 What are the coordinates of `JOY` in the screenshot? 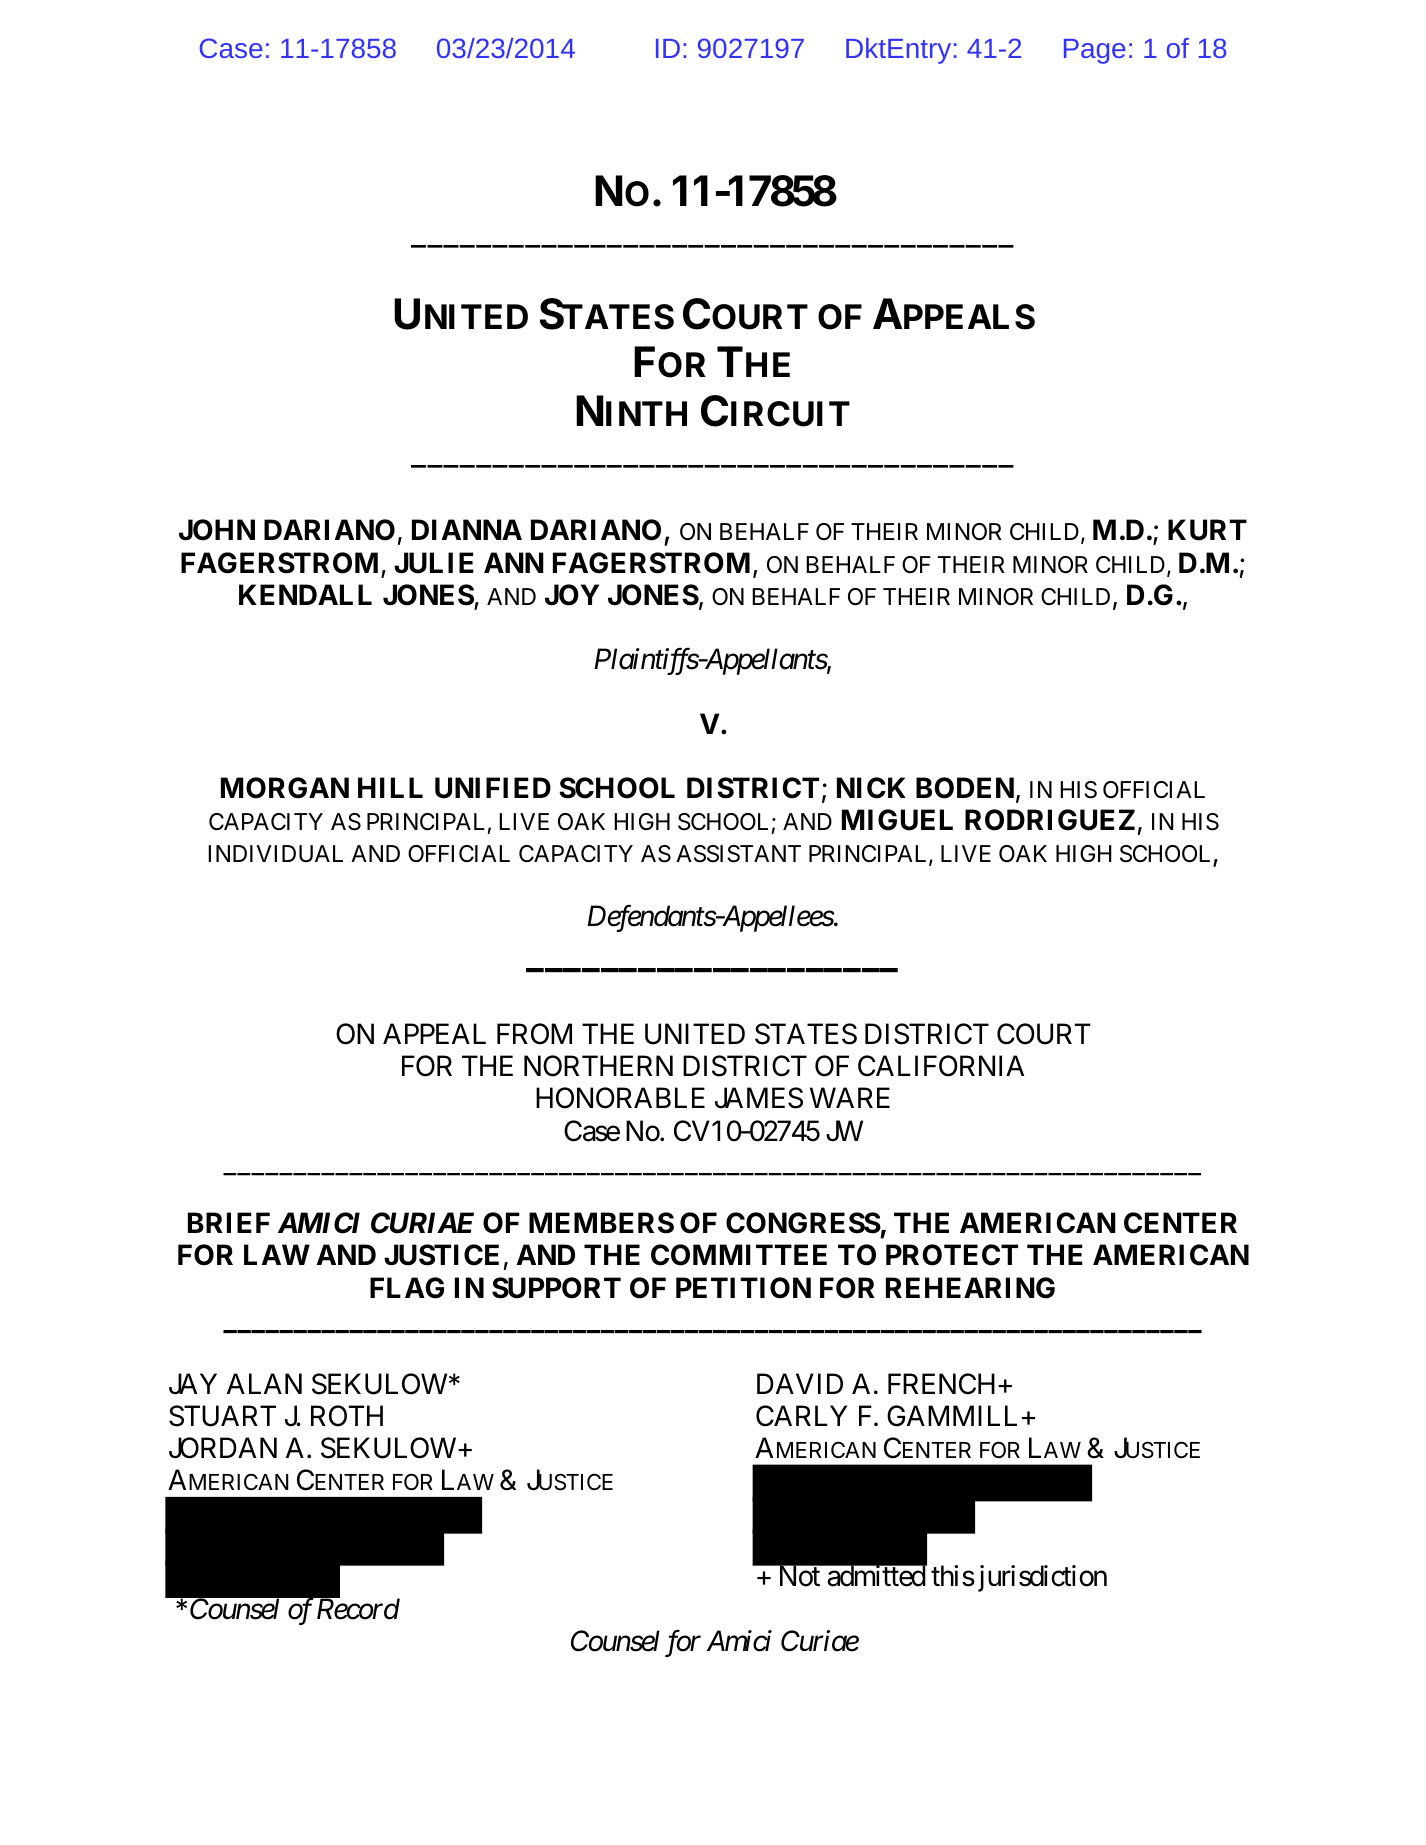 It's located at (572, 595).
